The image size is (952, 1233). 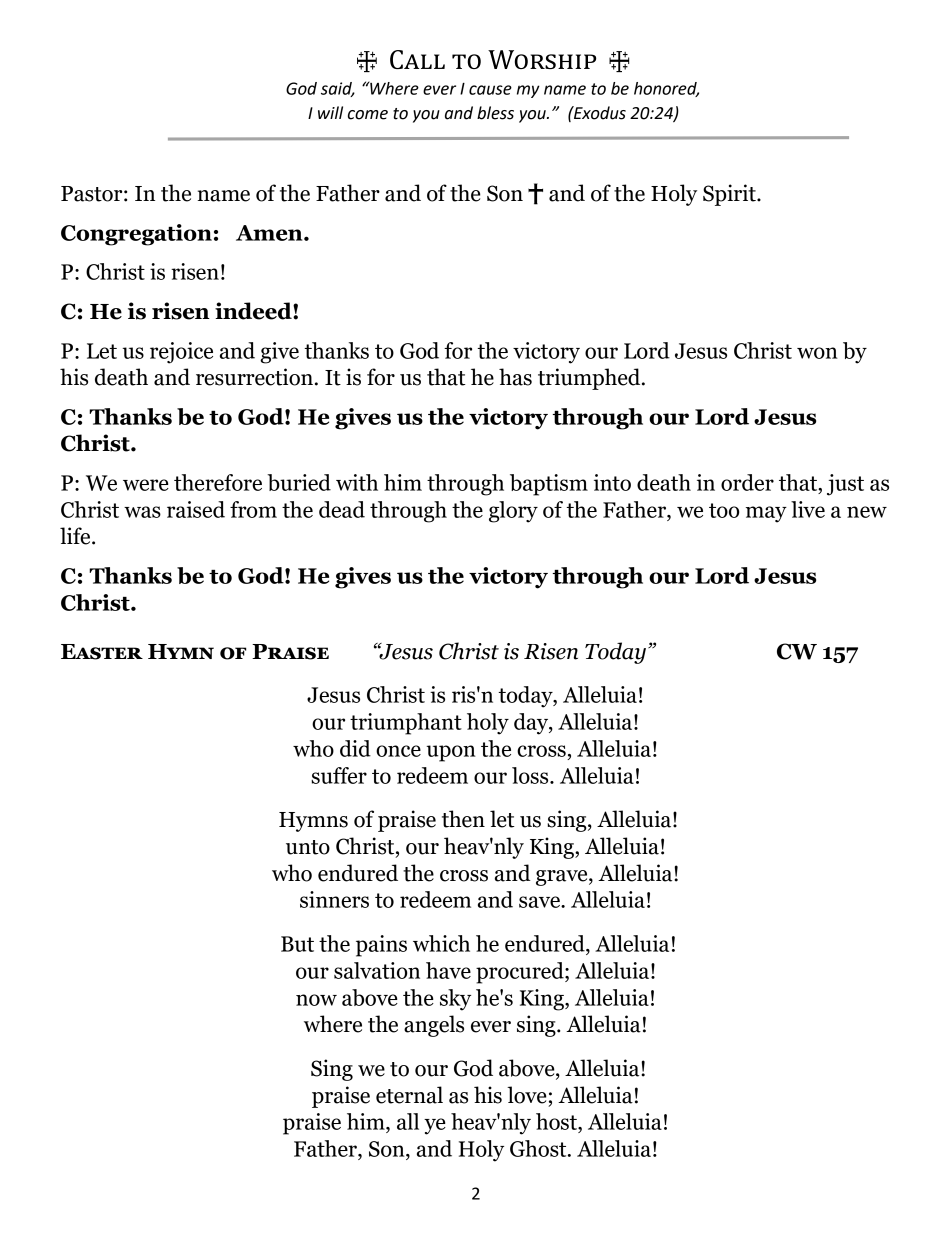 What do you see at coordinates (730, 195) in the screenshot?
I see `Spirit` at bounding box center [730, 195].
